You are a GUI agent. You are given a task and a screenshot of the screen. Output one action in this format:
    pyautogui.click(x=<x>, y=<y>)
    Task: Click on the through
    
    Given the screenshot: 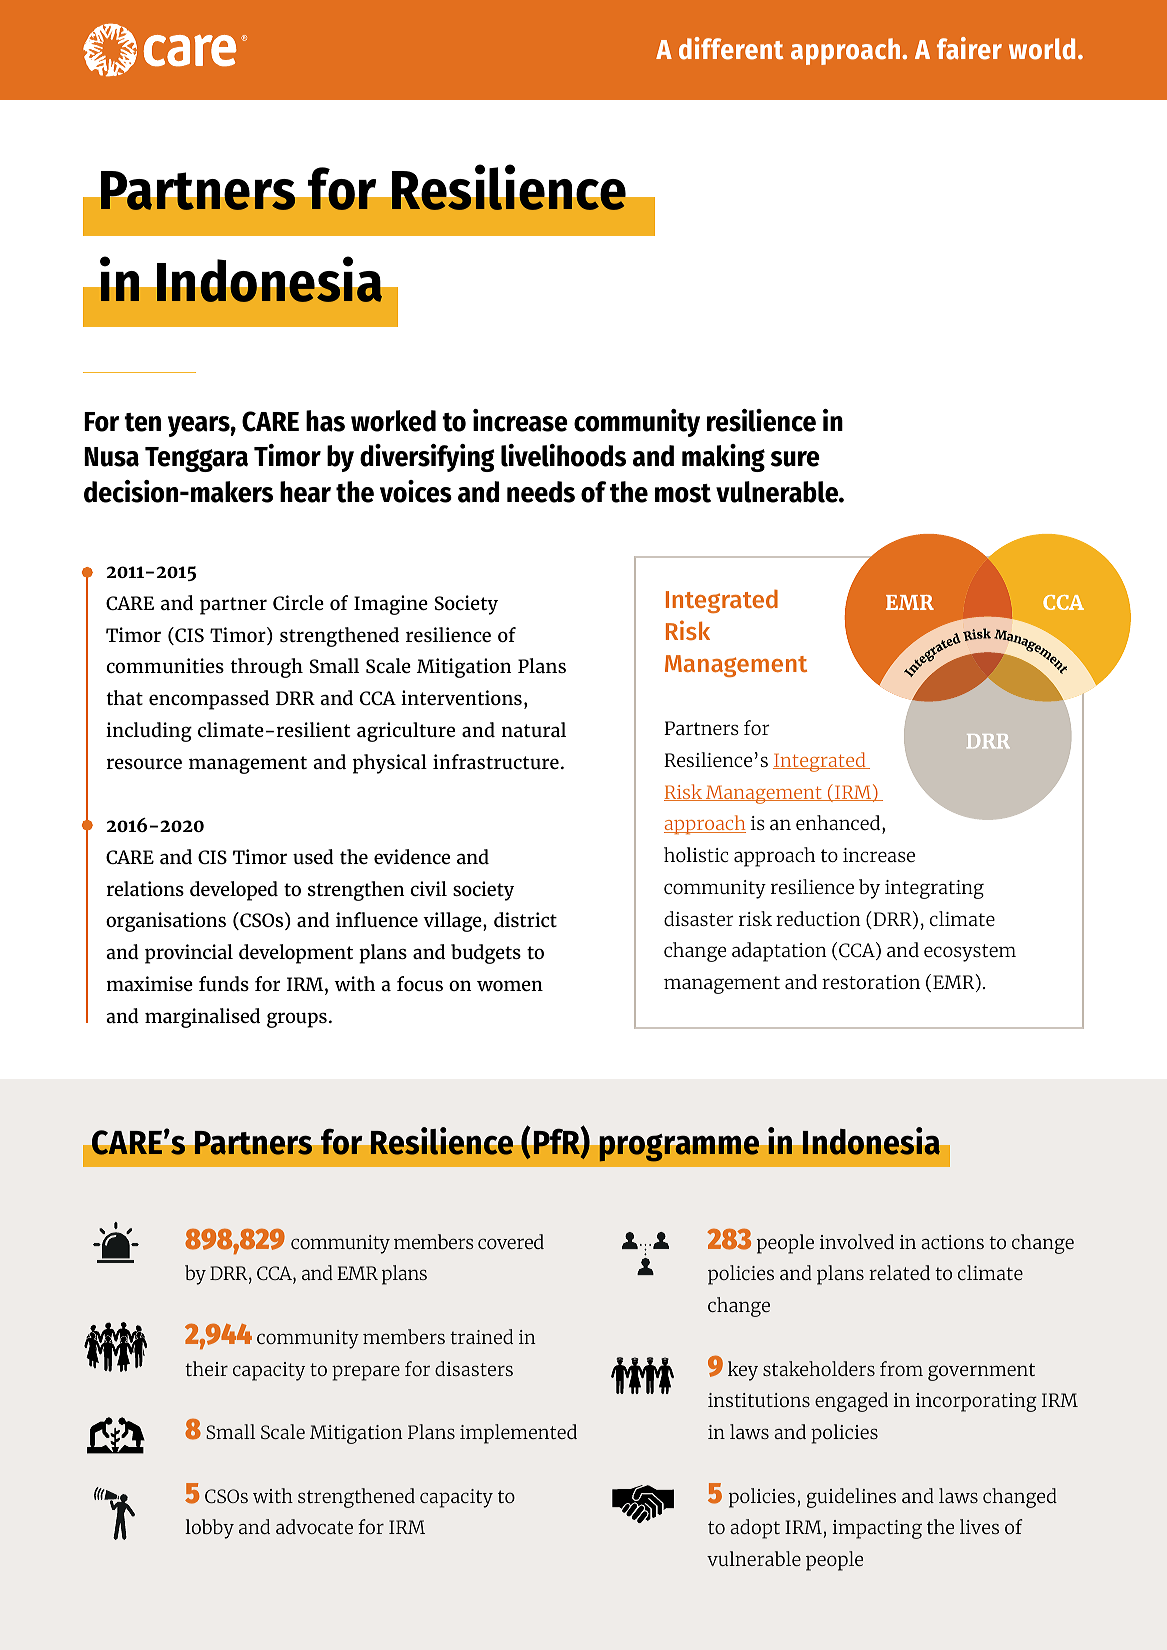 What is the action you would take?
    pyautogui.click(x=266, y=668)
